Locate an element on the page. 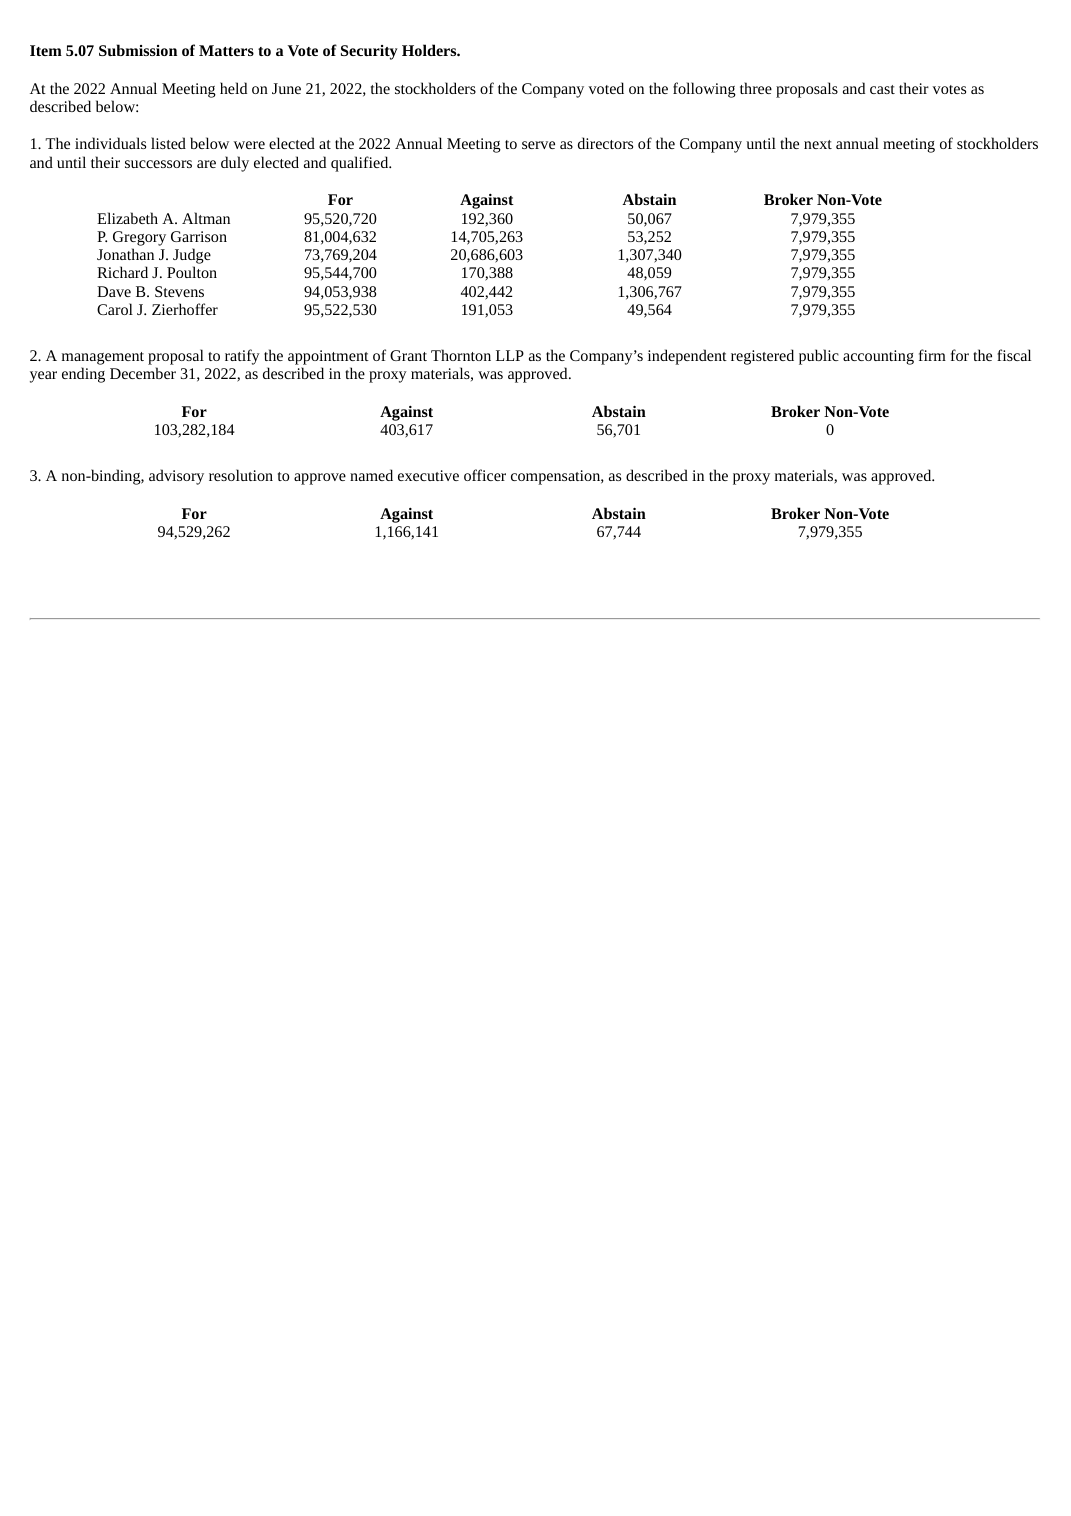 Image resolution: width=1071 pixels, height=1516 pixels. next is located at coordinates (818, 144).
